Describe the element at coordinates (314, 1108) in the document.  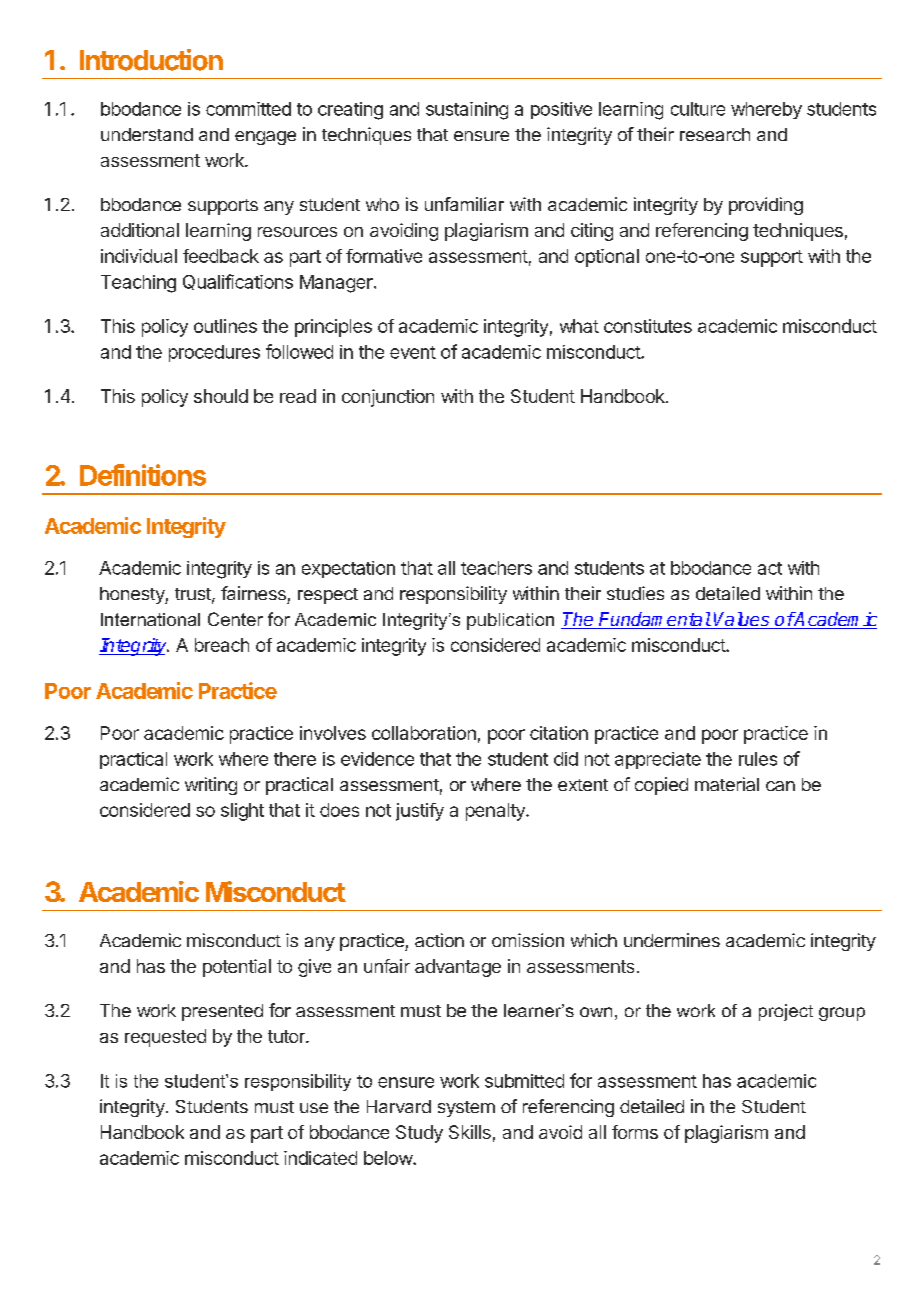
I see `use` at that location.
